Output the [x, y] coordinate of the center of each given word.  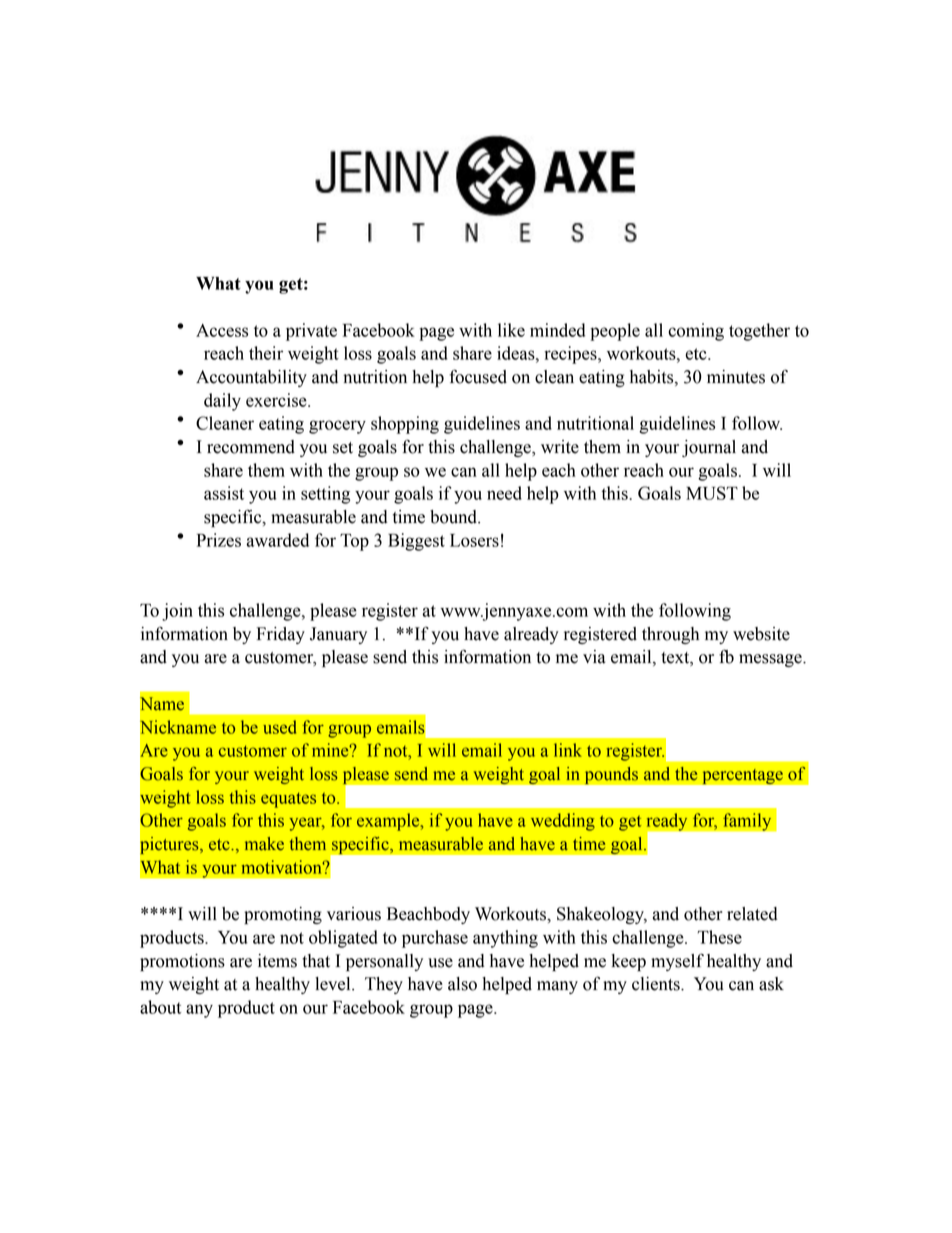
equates [288, 800]
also [462, 984]
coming [696, 332]
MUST [712, 493]
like [511, 330]
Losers [474, 540]
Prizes [219, 540]
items [277, 961]
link [568, 750]
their [266, 353]
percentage [742, 776]
